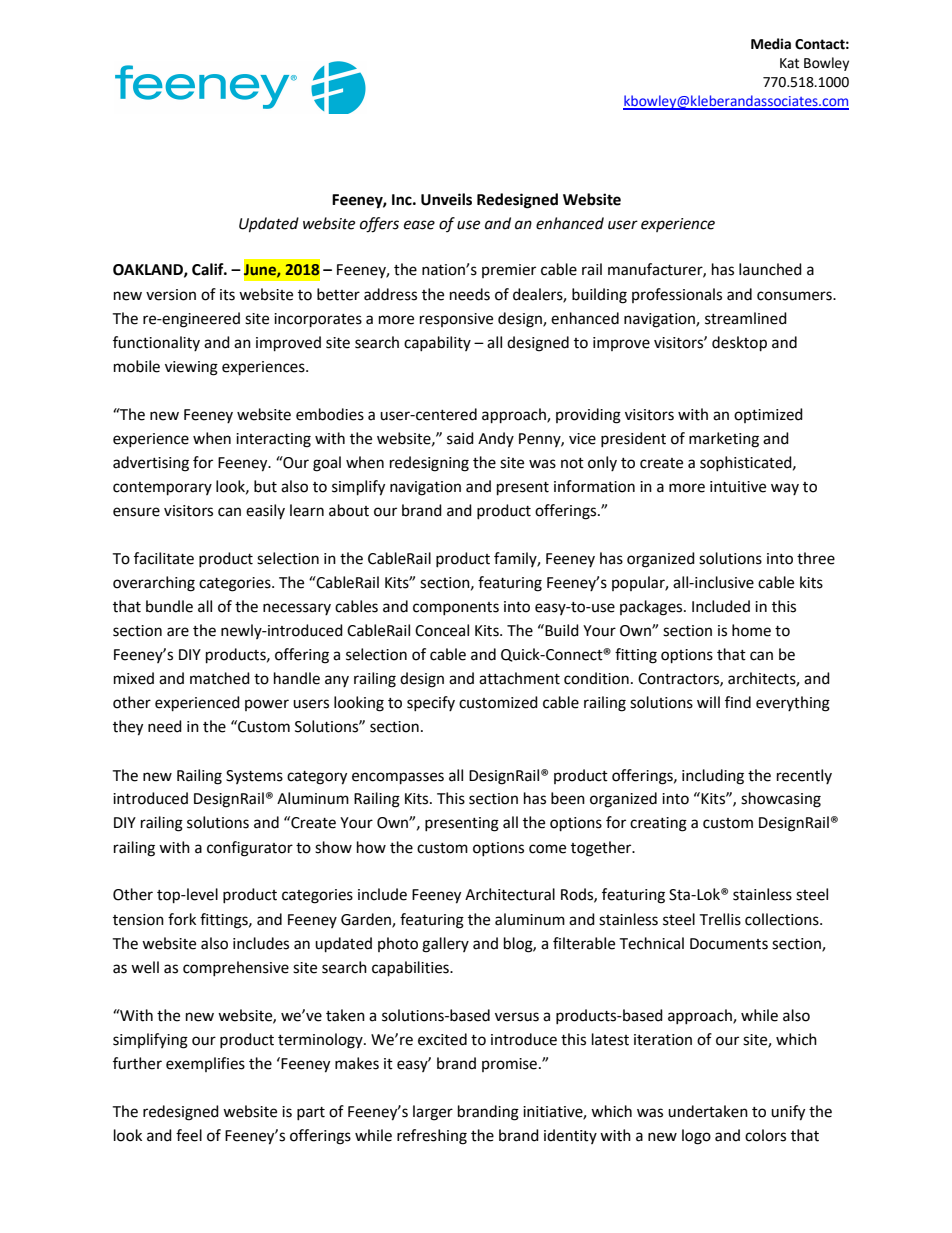  I want to click on larger, so click(433, 1113).
